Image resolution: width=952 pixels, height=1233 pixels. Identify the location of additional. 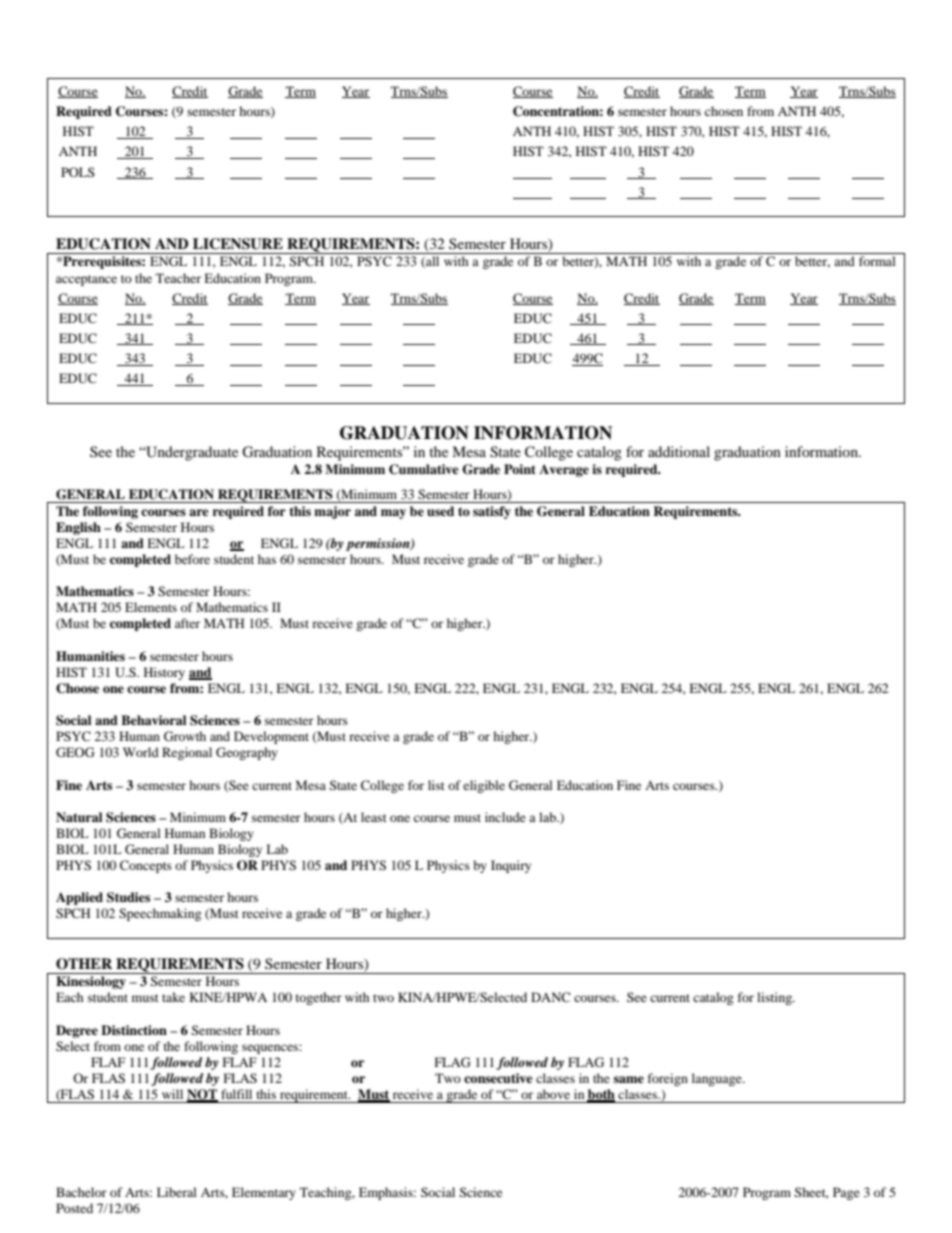
(679, 451).
